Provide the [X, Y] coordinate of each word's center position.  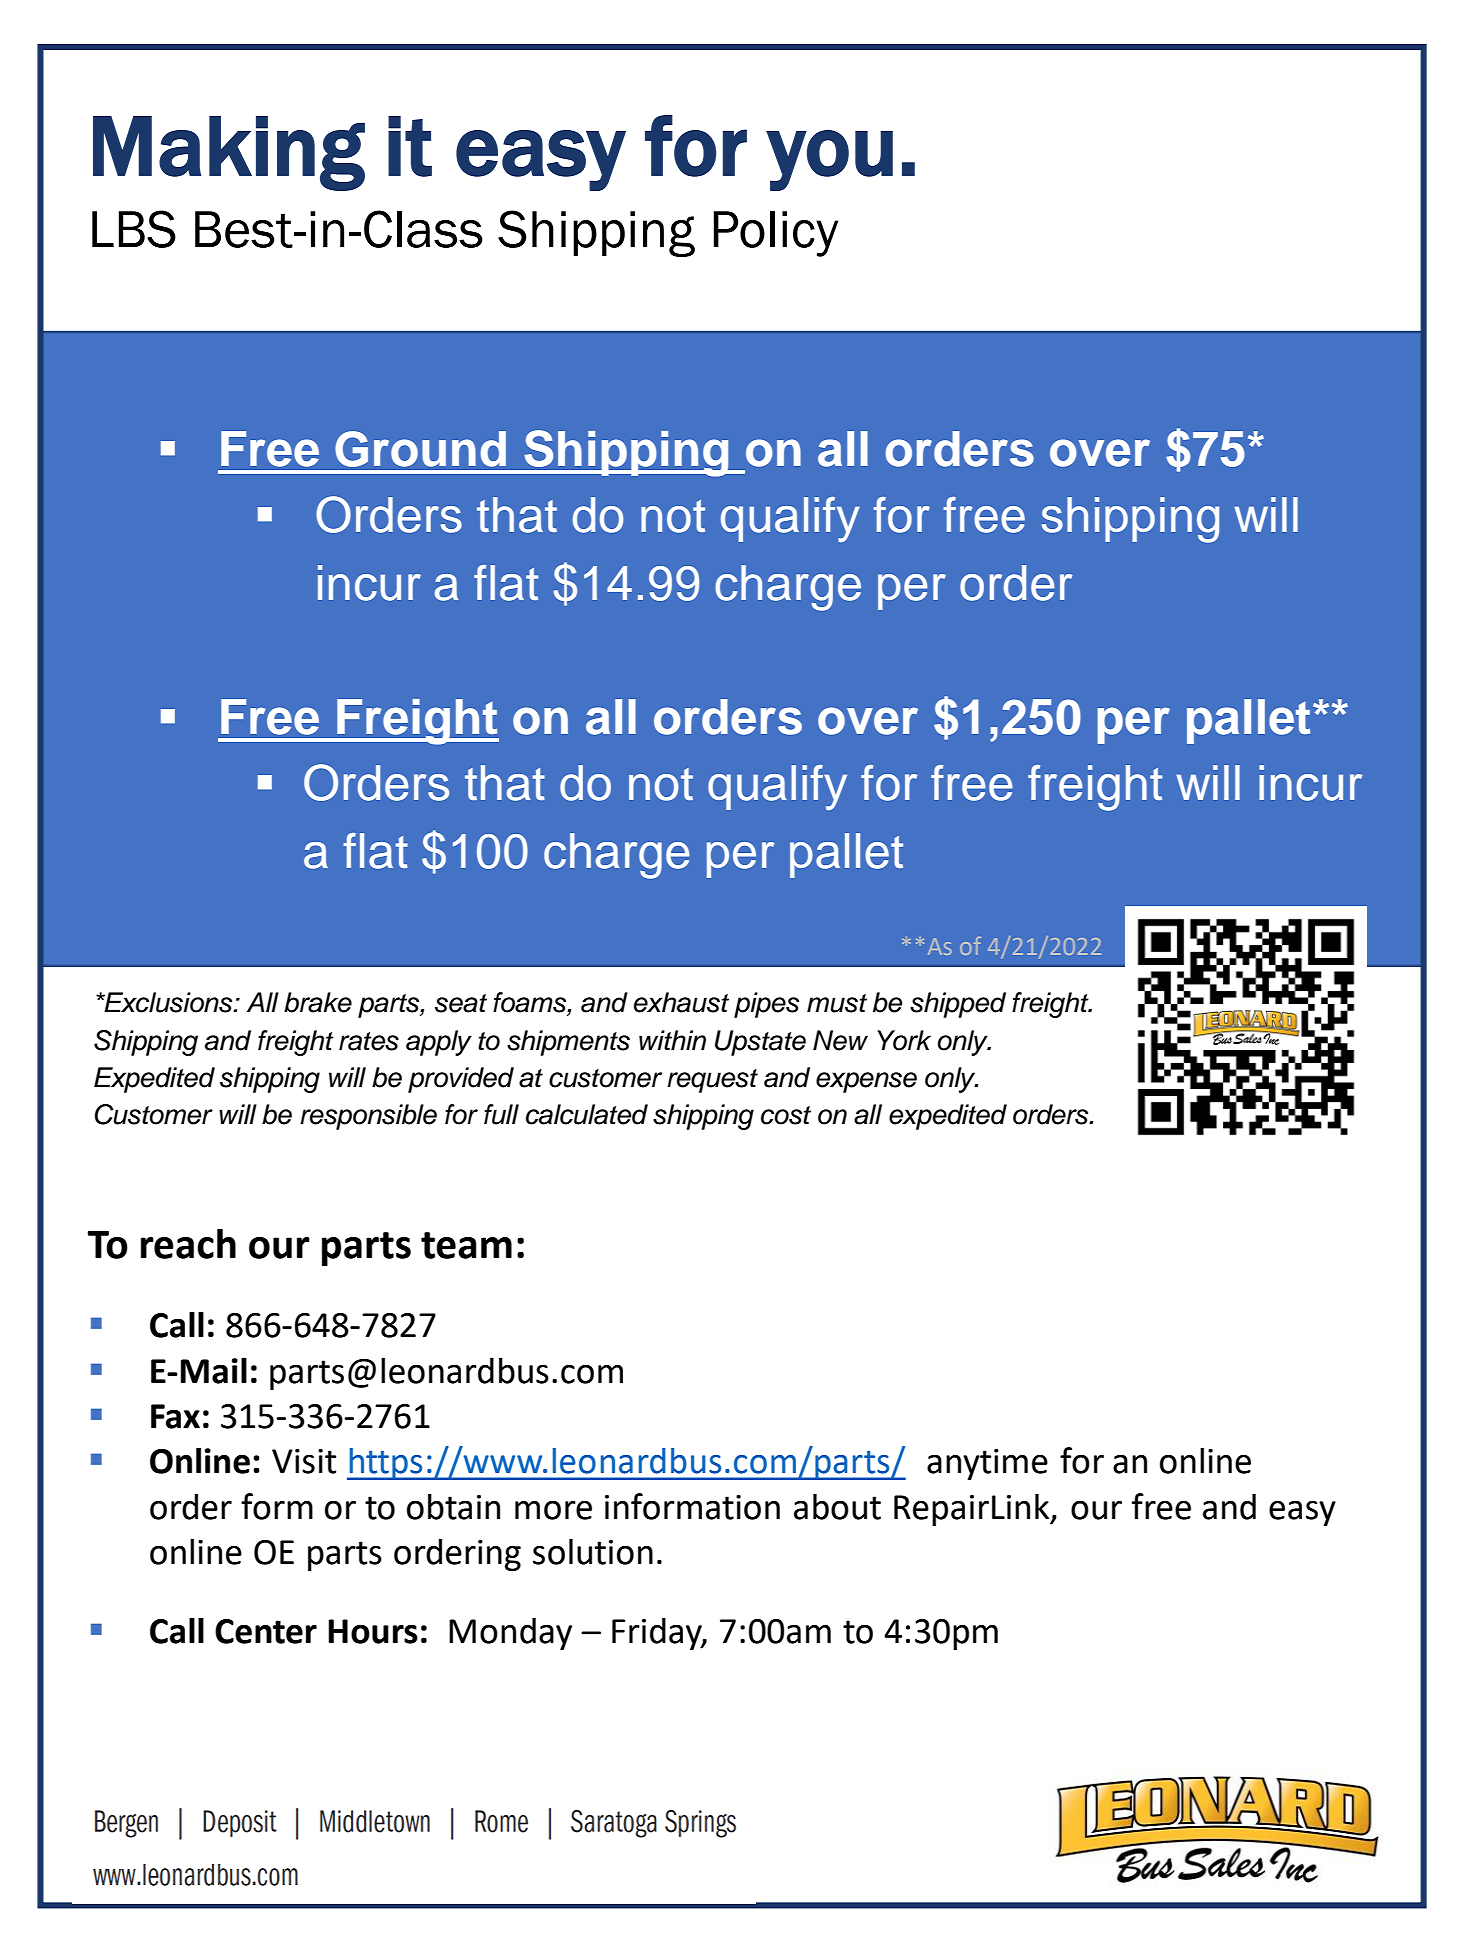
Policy [776, 234]
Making [229, 153]
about [837, 1506]
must [837, 1003]
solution [593, 1551]
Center [266, 1631]
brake [318, 1002]
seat [461, 1003]
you [829, 160]
